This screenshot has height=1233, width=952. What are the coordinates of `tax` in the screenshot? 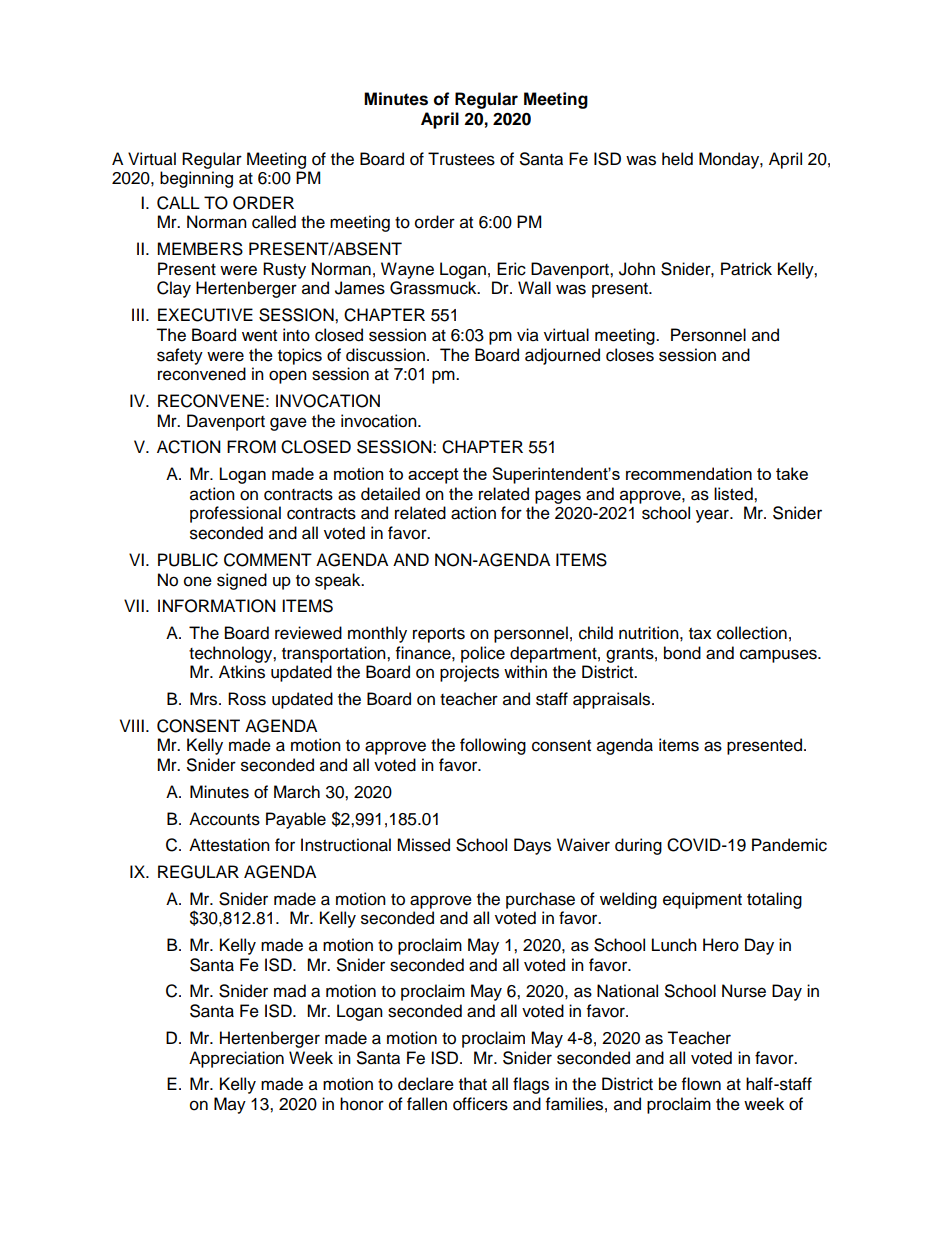 It's located at (700, 634).
